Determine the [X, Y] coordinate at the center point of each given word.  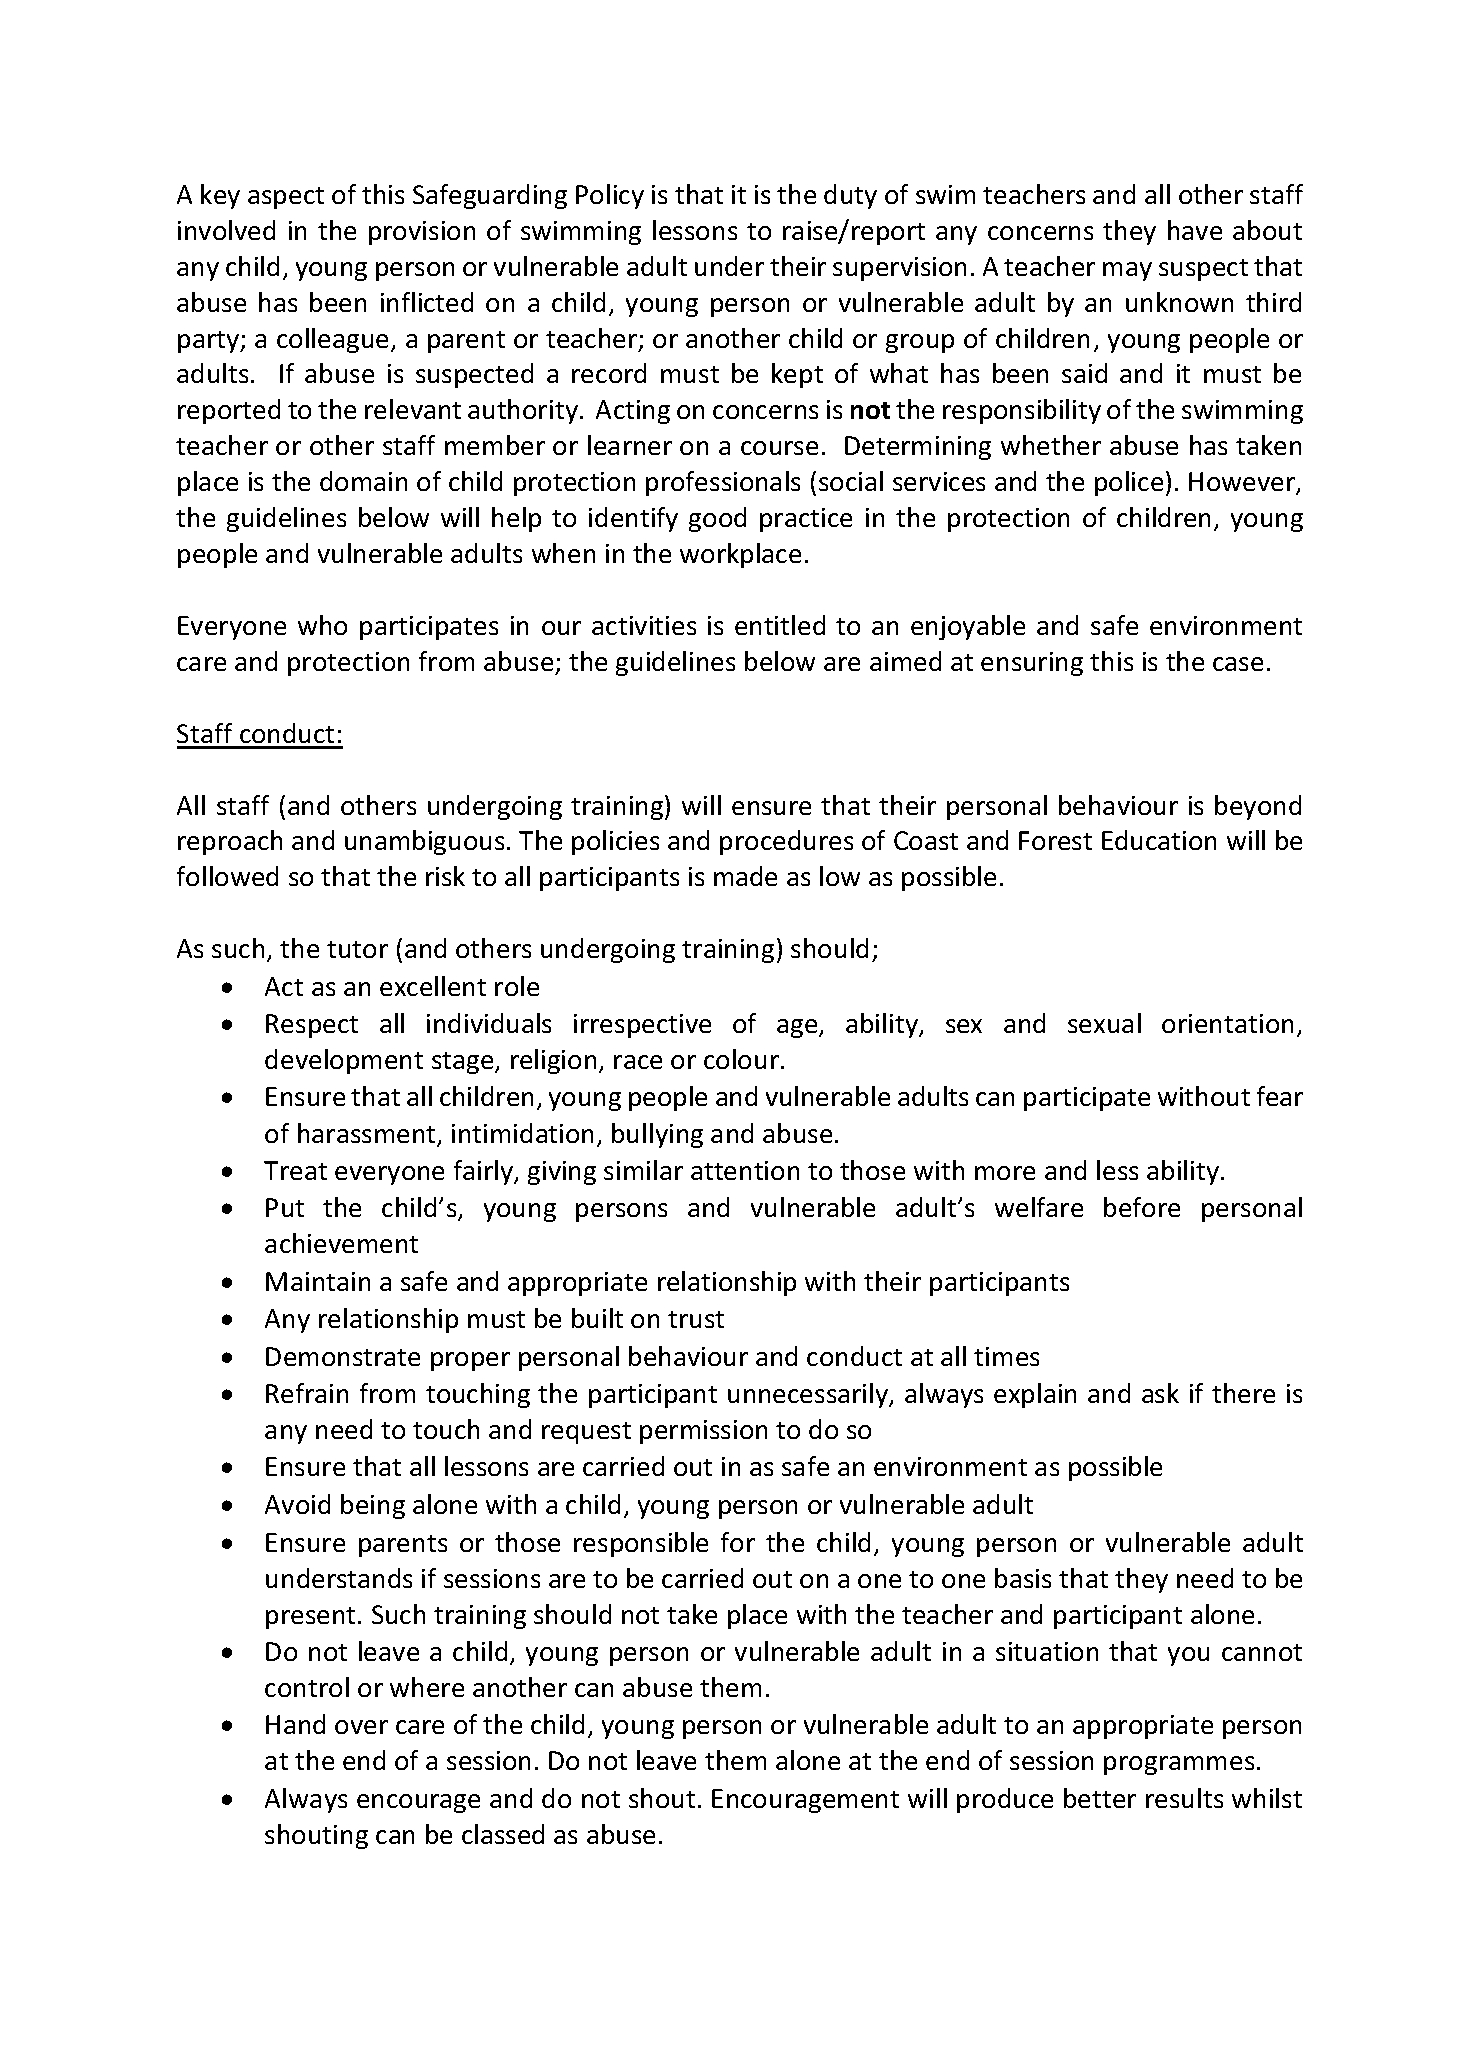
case [1238, 664]
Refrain [307, 1393]
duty [850, 196]
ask [1160, 1393]
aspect [286, 198]
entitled [780, 625]
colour [741, 1059]
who [322, 625]
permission [703, 1432]
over [361, 1727]
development [344, 1061]
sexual [1104, 1023]
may [1127, 271]
